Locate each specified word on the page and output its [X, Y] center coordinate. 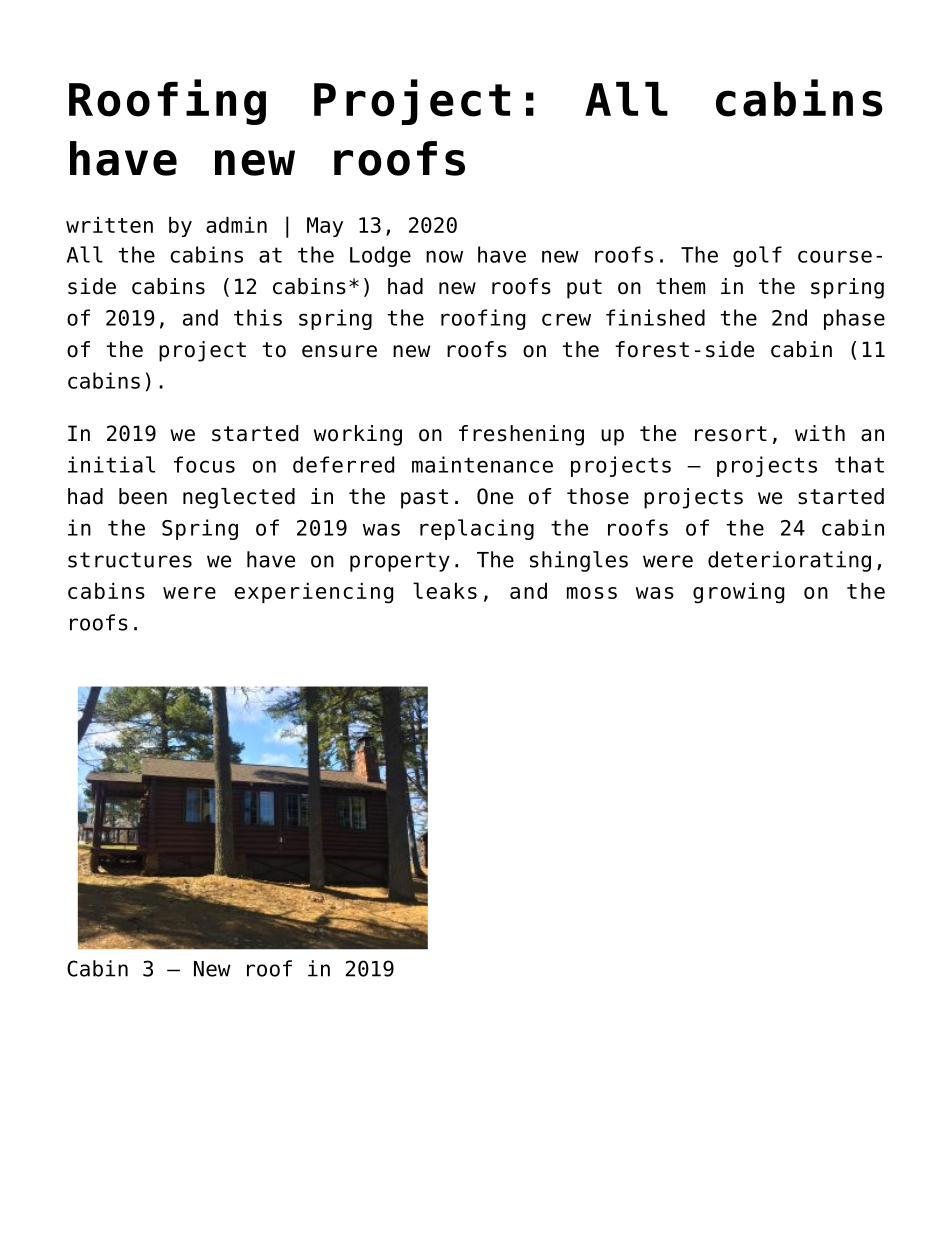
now [444, 256]
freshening [521, 435]
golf [757, 256]
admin [236, 224]
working [358, 435]
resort [731, 434]
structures [130, 560]
